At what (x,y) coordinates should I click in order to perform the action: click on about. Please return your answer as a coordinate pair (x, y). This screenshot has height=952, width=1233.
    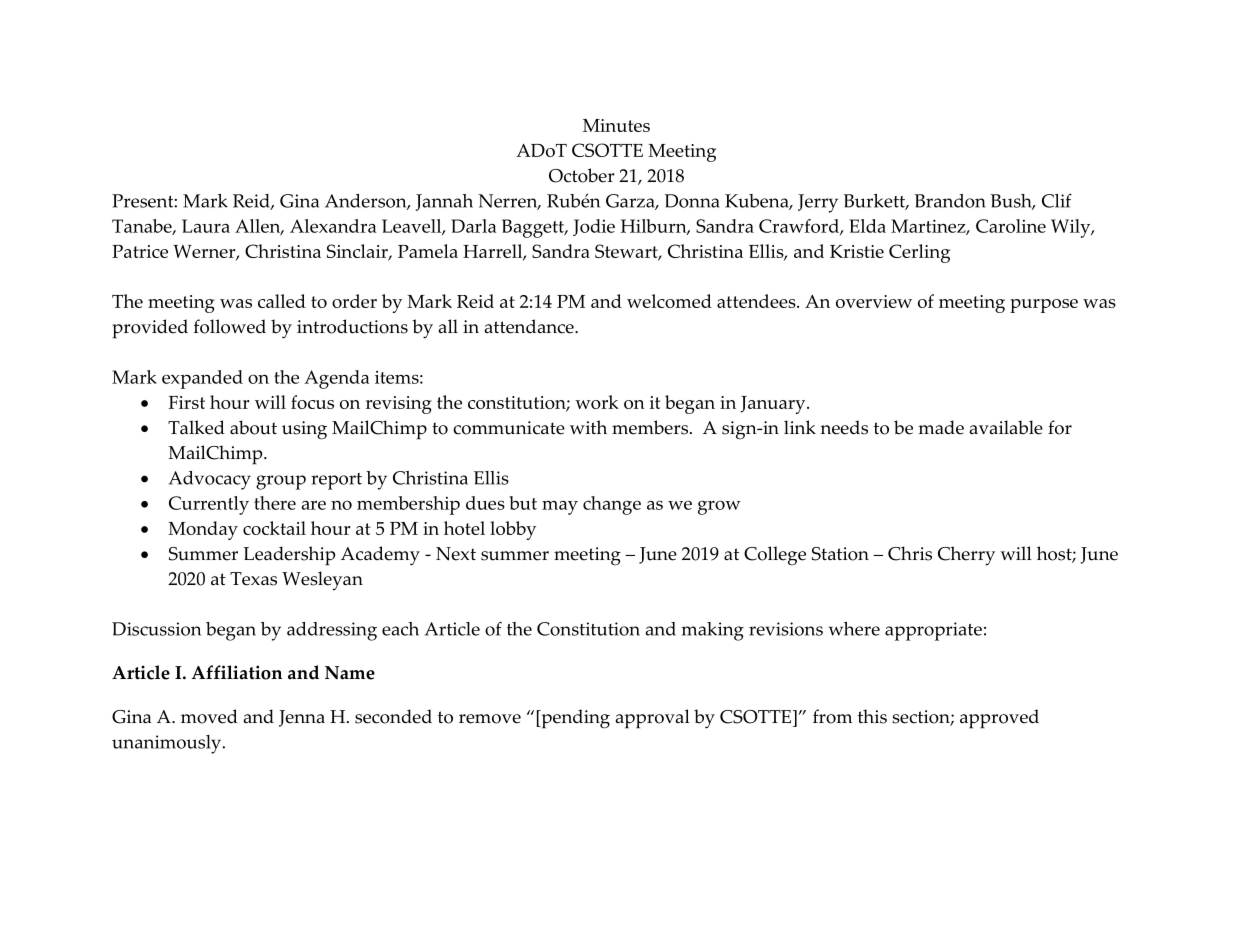
    Looking at the image, I should click on (253, 427).
